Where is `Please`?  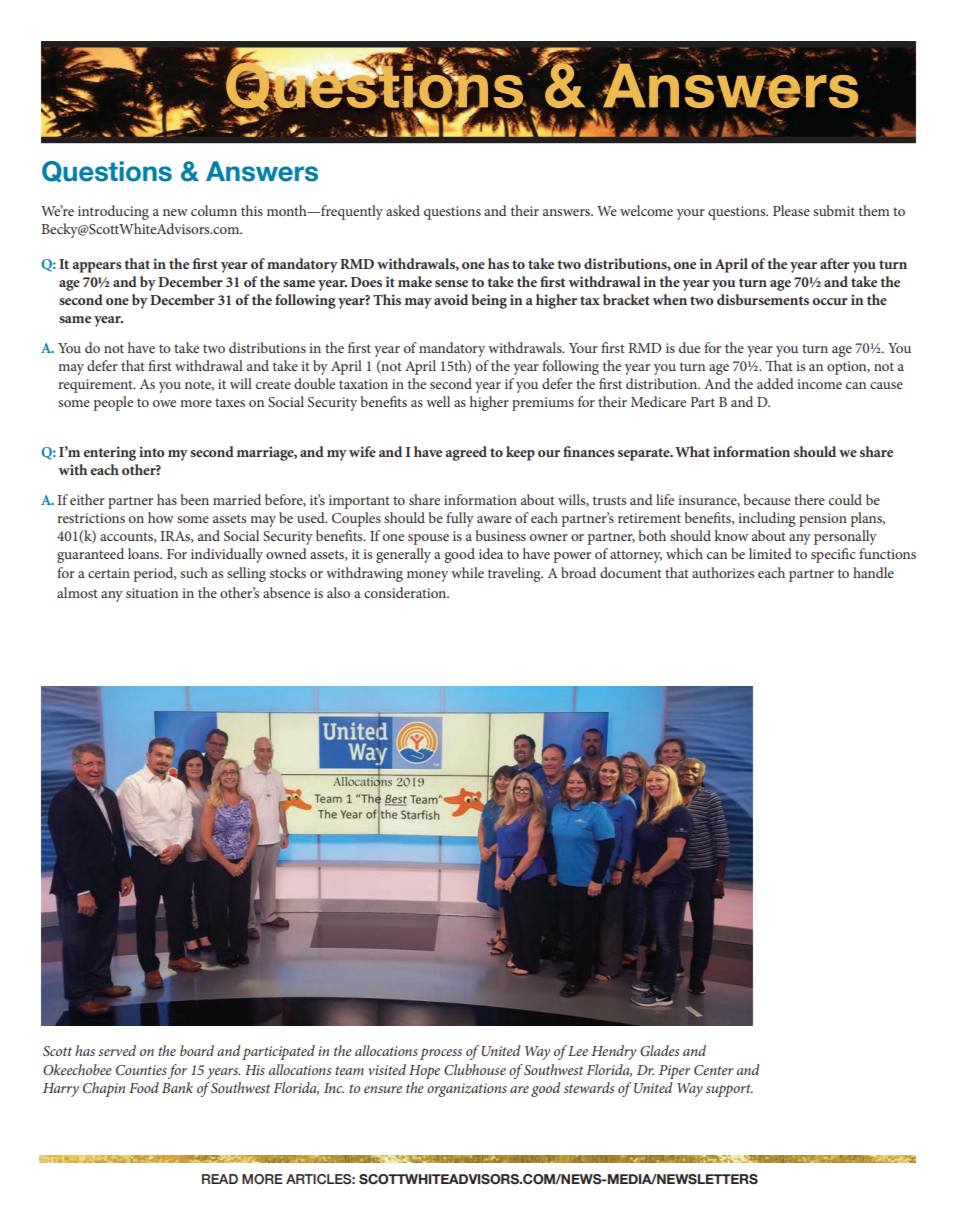 Please is located at coordinates (791, 210).
